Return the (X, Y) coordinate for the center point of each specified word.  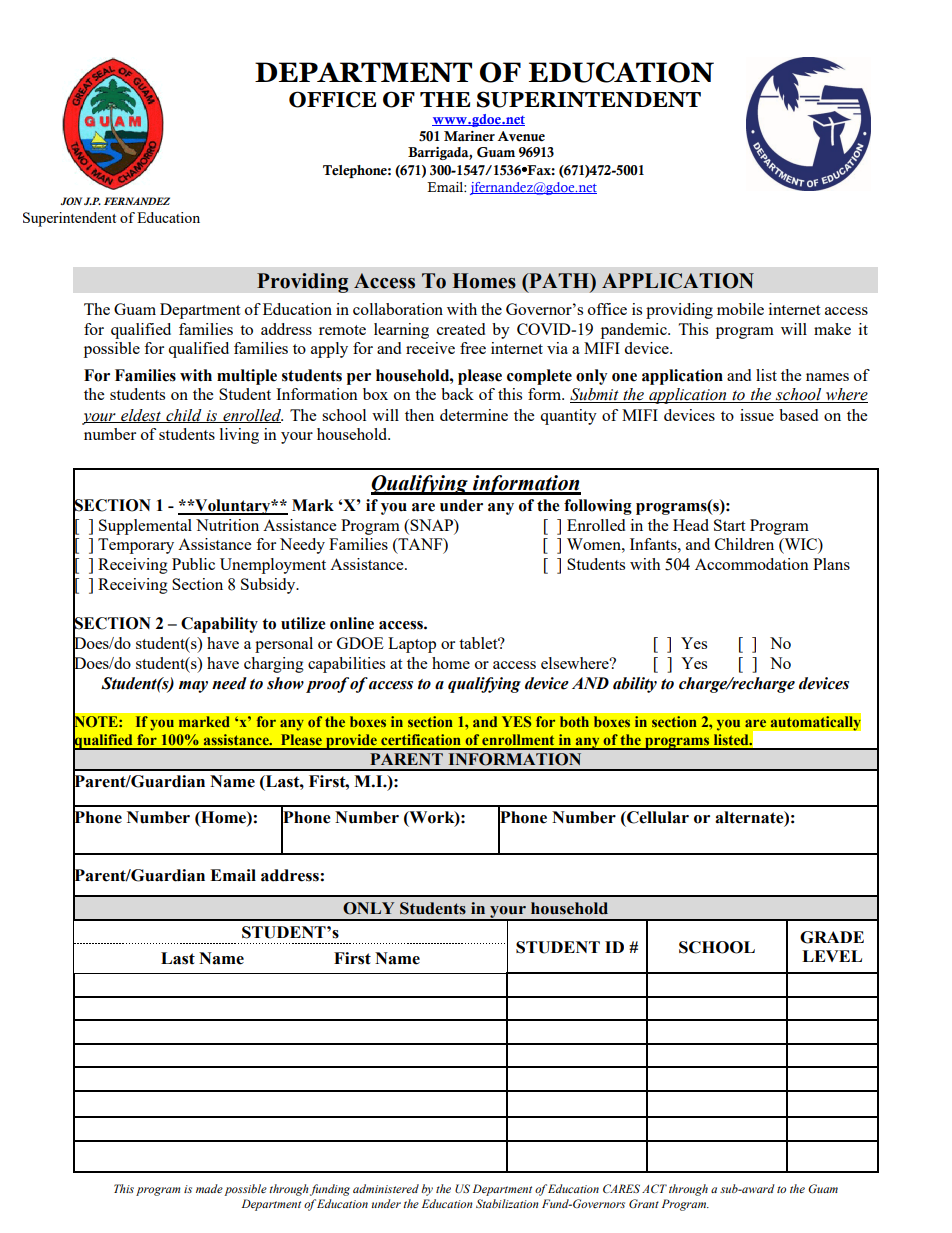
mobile (740, 309)
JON (71, 201)
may (193, 687)
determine (474, 415)
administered (386, 1188)
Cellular (657, 817)
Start (729, 525)
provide (351, 742)
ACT (654, 1188)
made (209, 1188)
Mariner (469, 136)
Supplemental (145, 527)
